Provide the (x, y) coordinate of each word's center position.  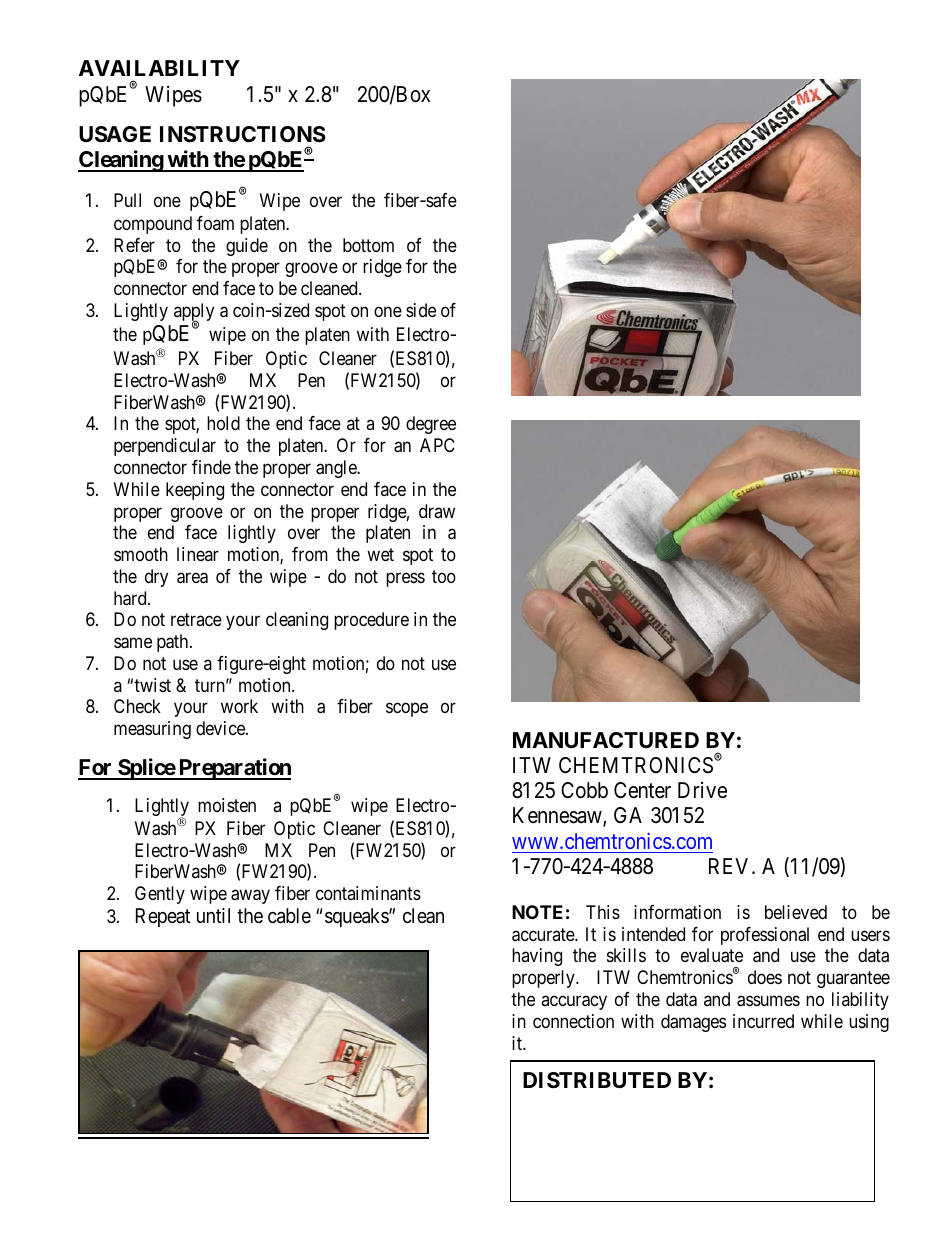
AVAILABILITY (159, 68)
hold (223, 423)
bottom (368, 245)
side (421, 310)
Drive (702, 790)
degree (431, 425)
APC (437, 445)
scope (407, 710)
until (213, 915)
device (221, 728)
